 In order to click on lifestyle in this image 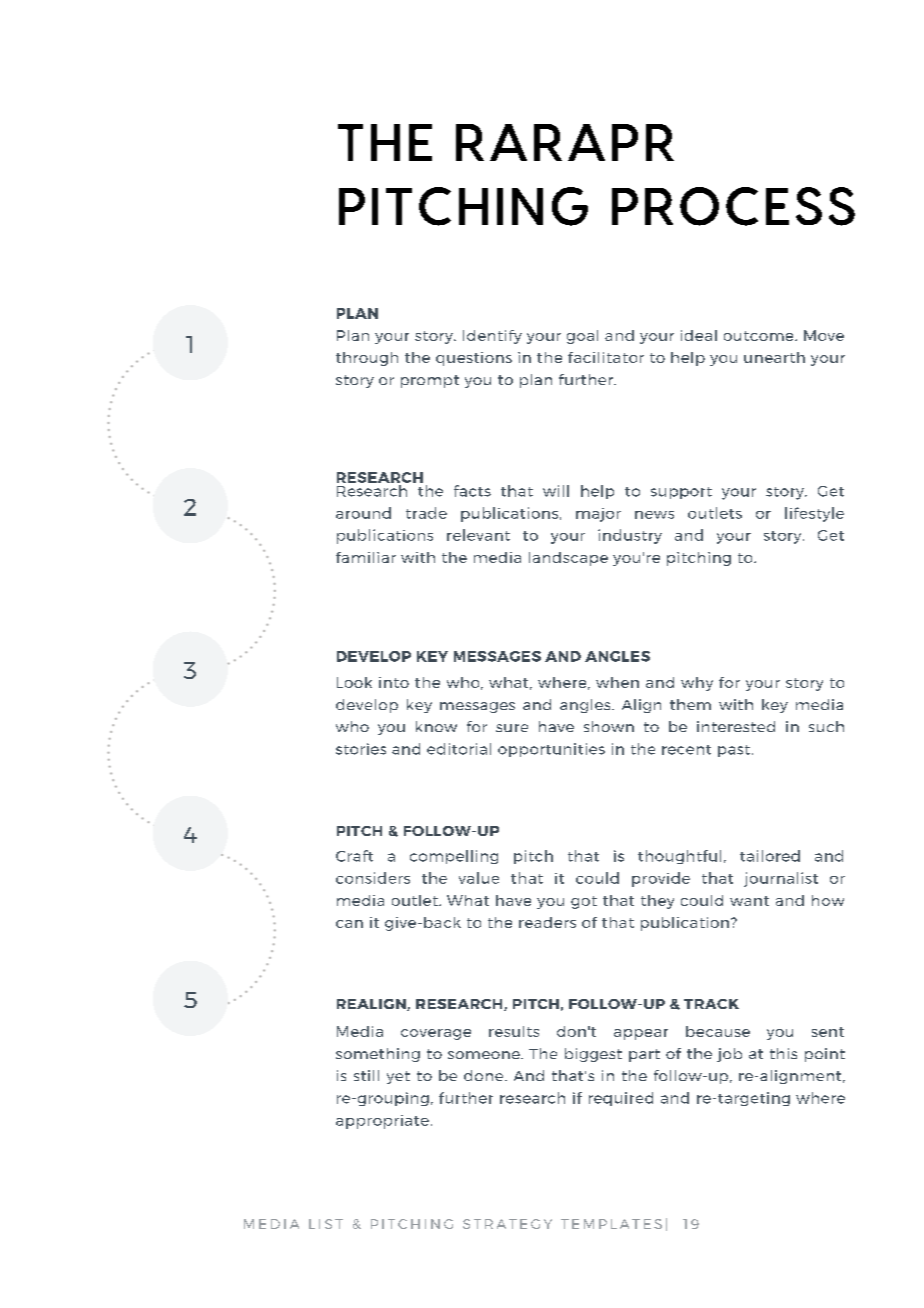, I will do `click(814, 514)`.
